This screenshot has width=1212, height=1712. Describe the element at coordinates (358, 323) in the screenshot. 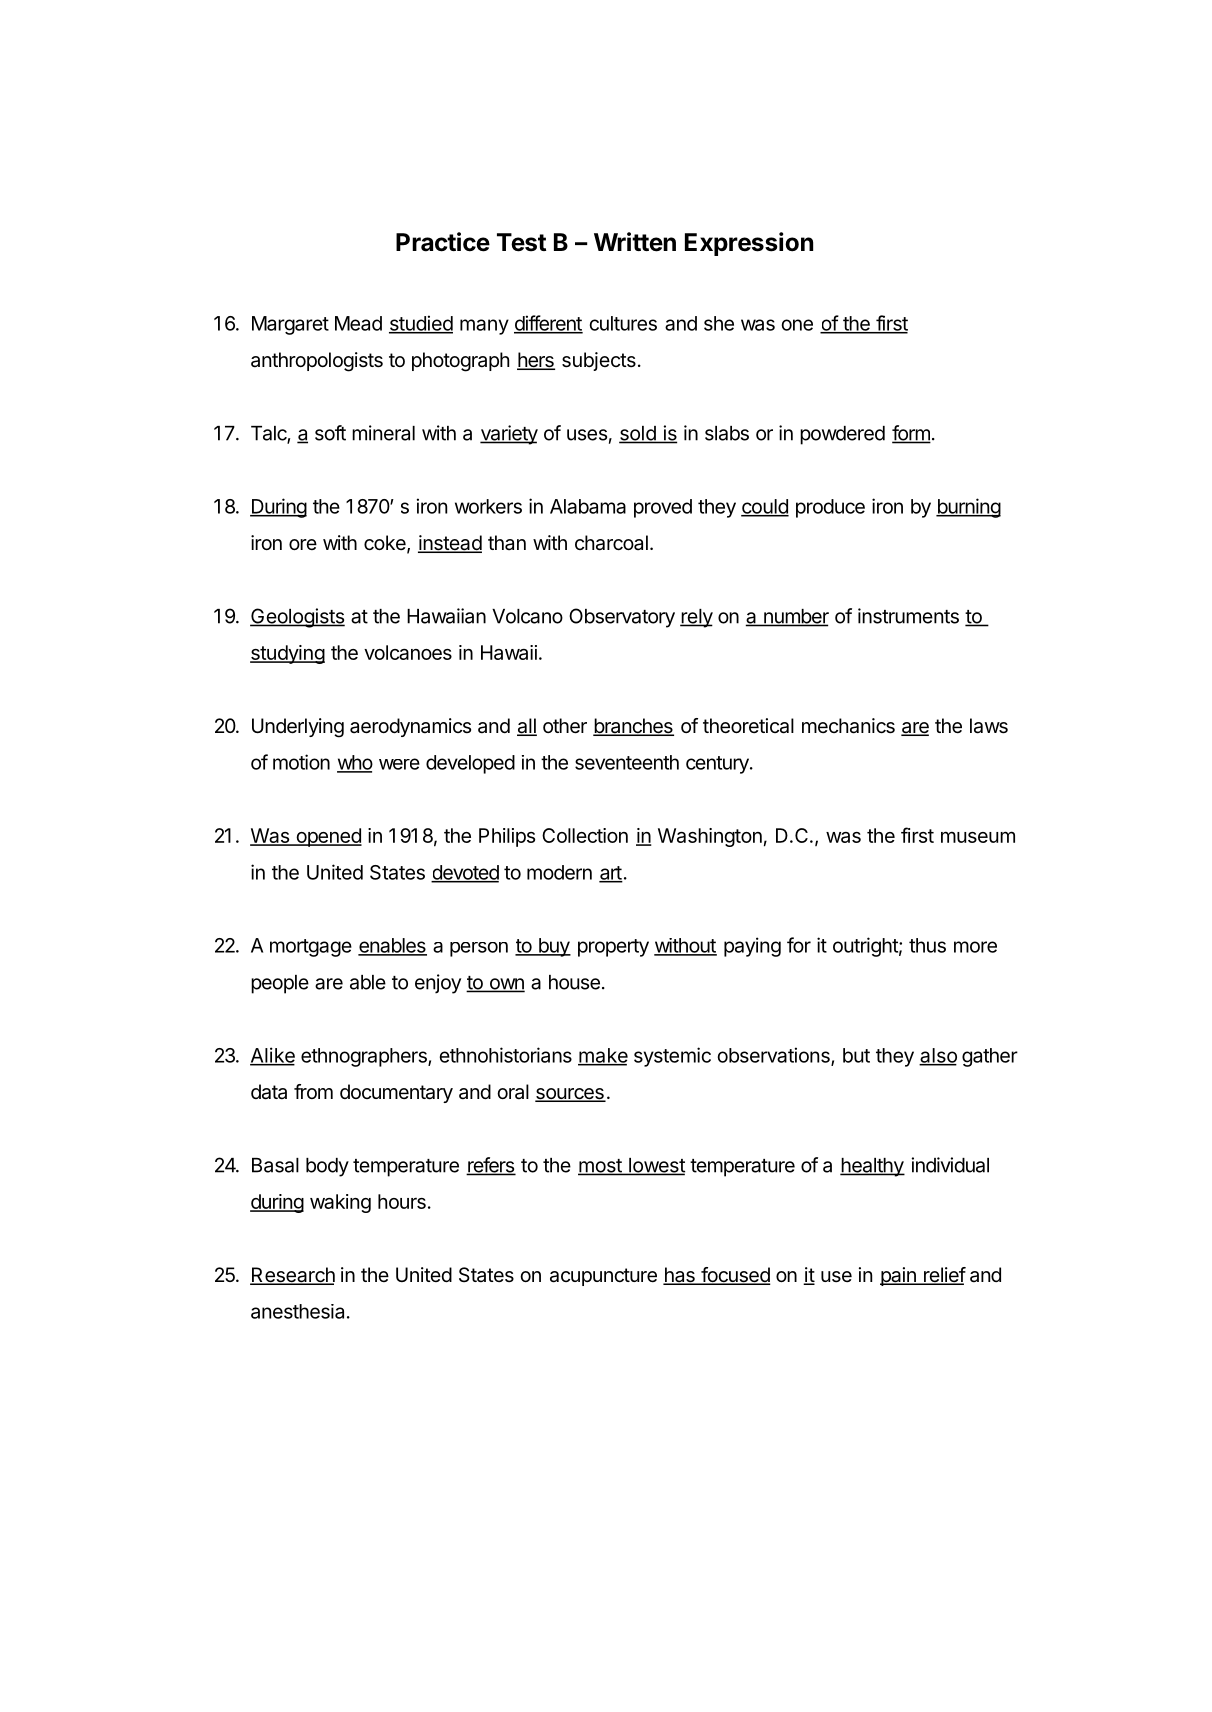

I see `Mead` at that location.
